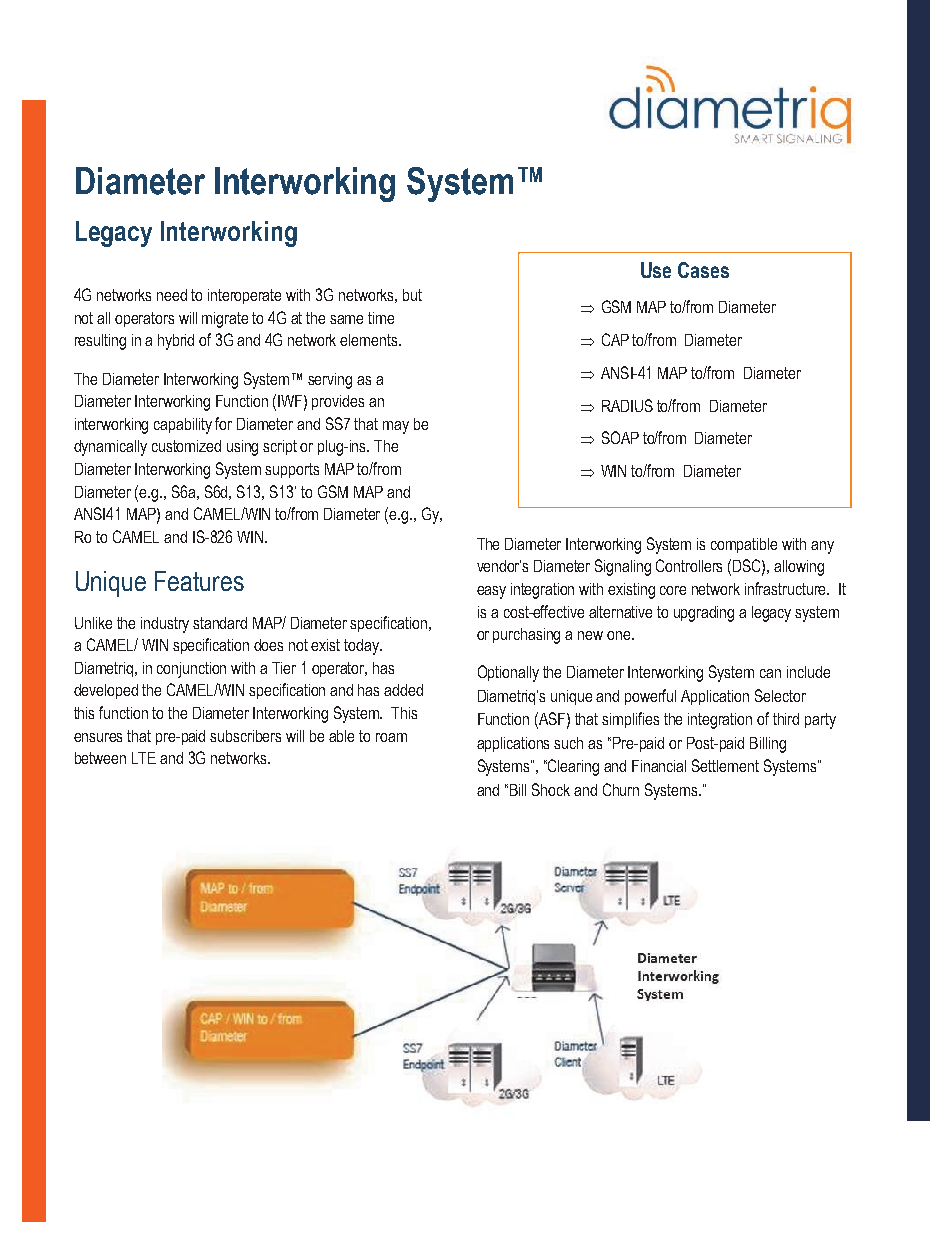 The height and width of the screenshot is (1233, 952). I want to click on need, so click(172, 295).
